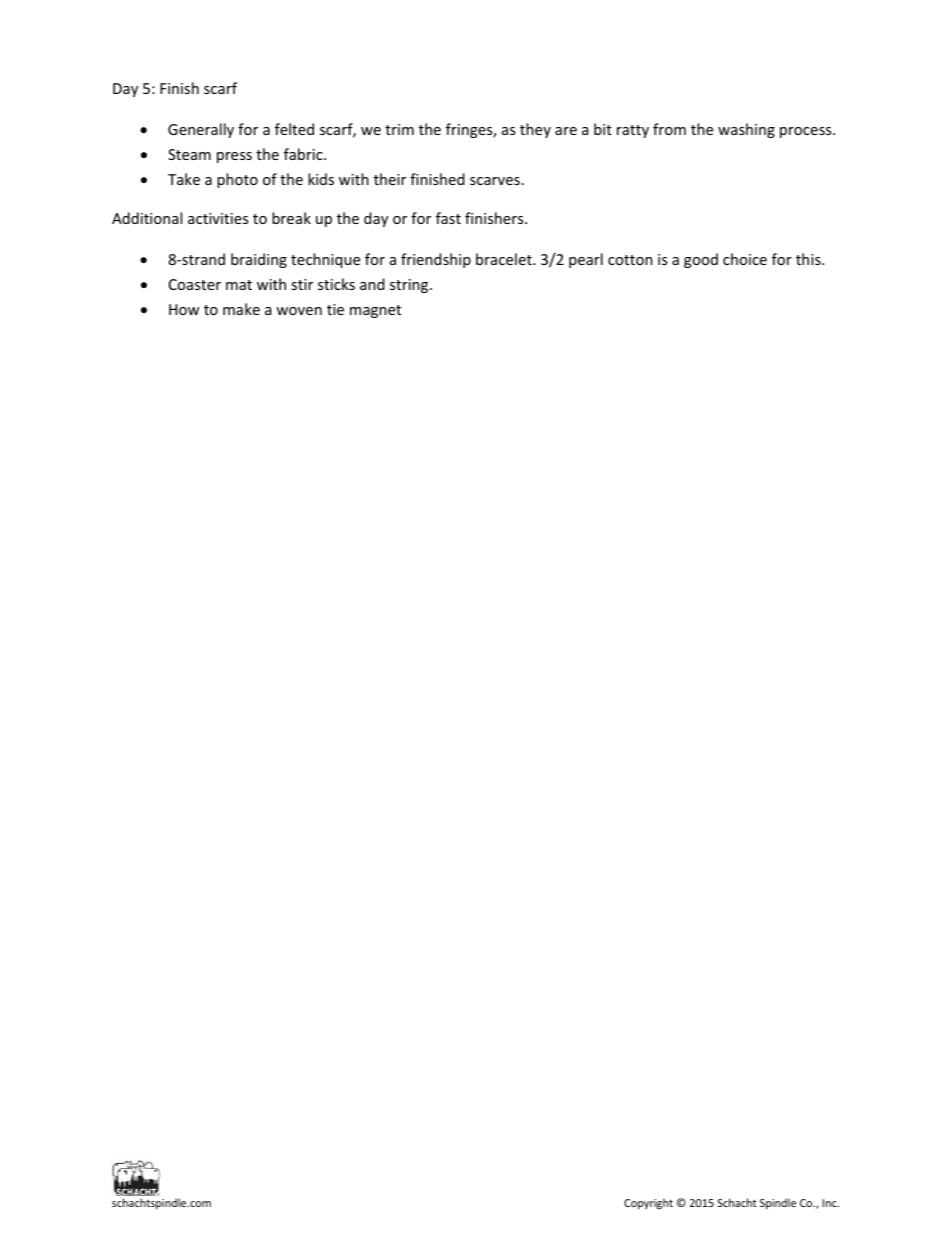 Image resolution: width=952 pixels, height=1233 pixels. Describe the element at coordinates (241, 309) in the screenshot. I see `make` at that location.
